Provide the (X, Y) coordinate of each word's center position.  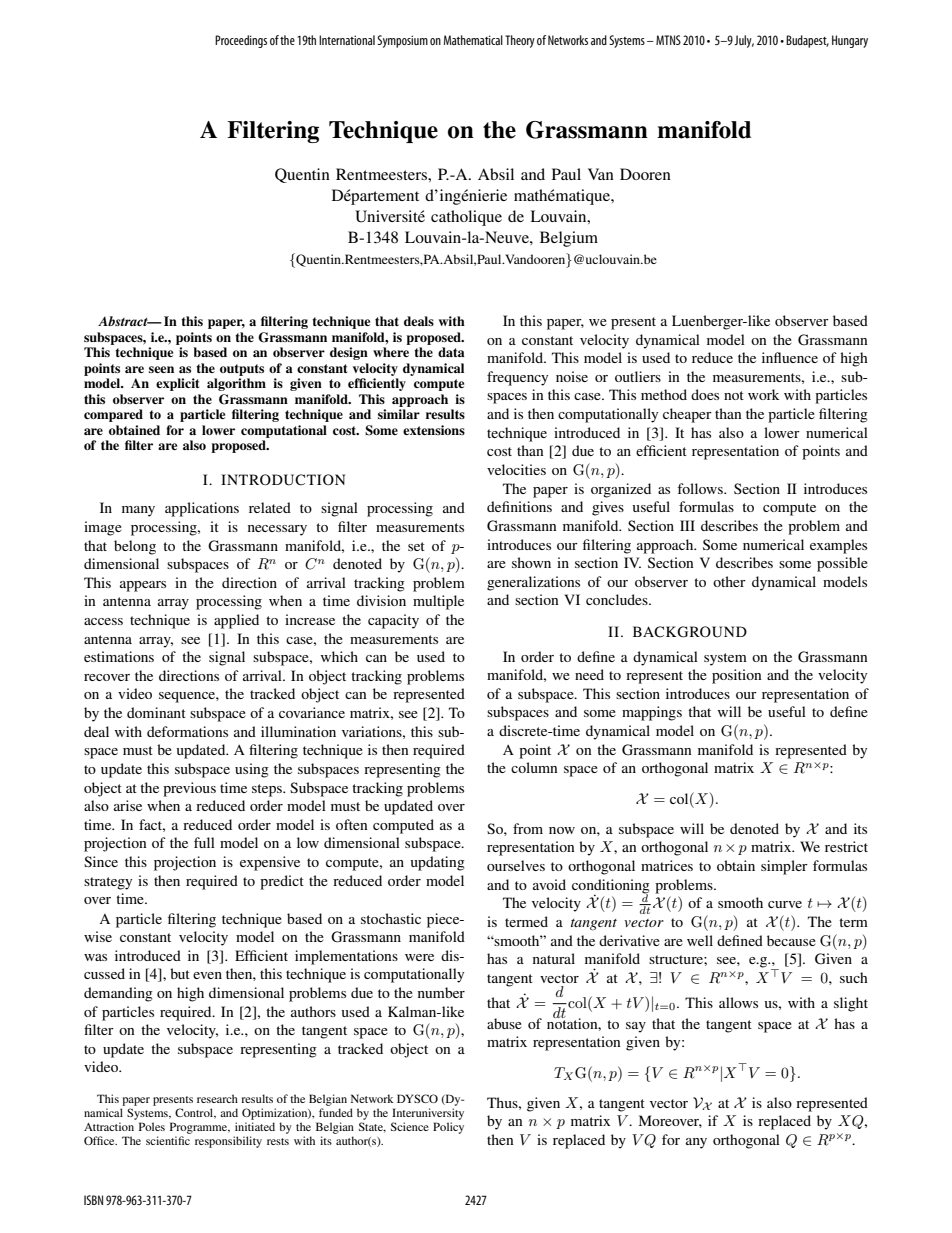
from (528, 828)
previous (189, 789)
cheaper (687, 415)
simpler (784, 867)
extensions (434, 430)
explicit (177, 384)
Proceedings (241, 41)
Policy (448, 1128)
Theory (520, 41)
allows (738, 1002)
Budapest (807, 41)
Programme (200, 1128)
